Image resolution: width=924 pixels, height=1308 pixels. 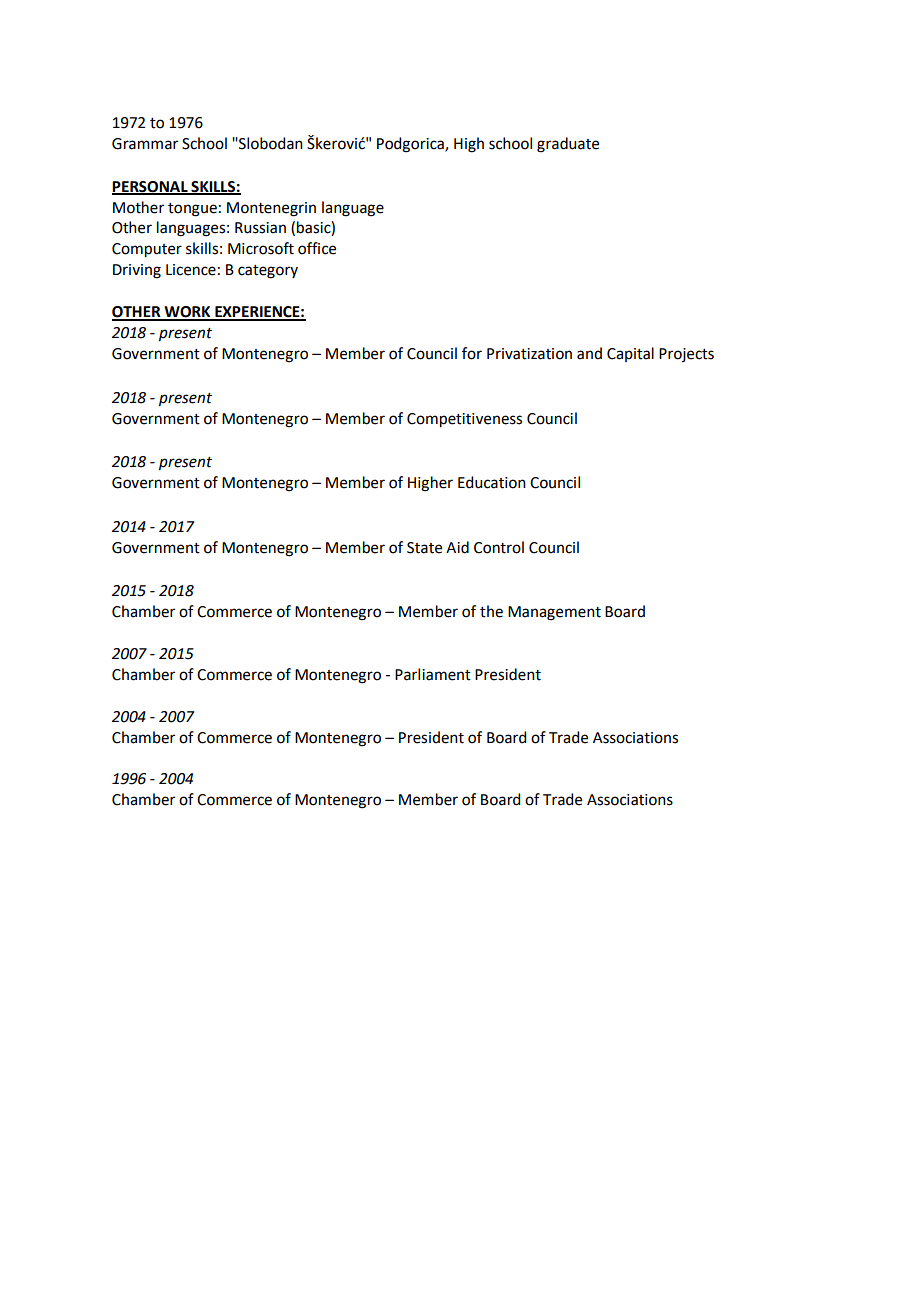 I want to click on category, so click(x=268, y=272).
